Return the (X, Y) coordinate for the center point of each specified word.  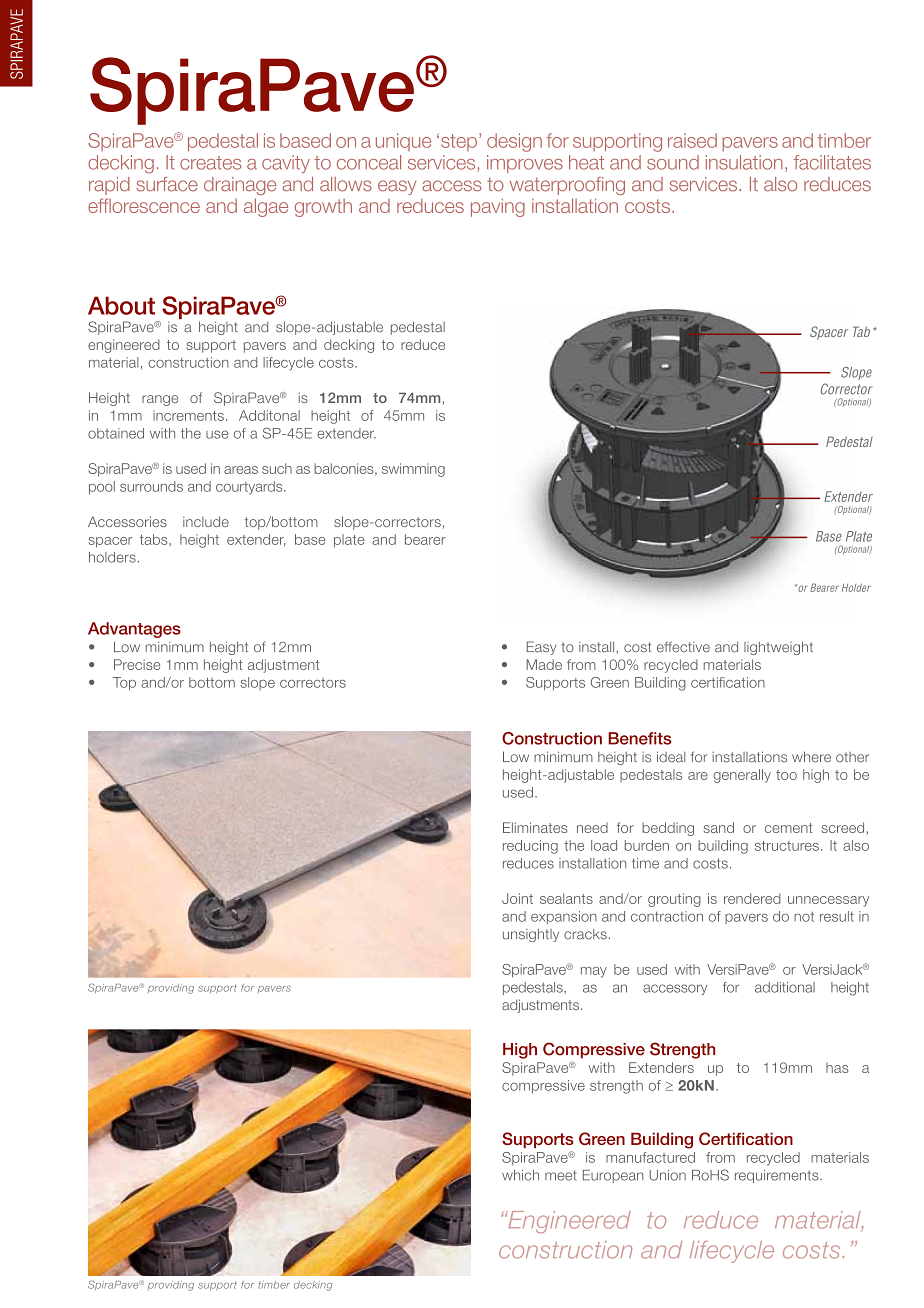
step (459, 142)
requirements (778, 1176)
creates (210, 163)
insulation (744, 162)
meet (561, 1175)
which (520, 1175)
